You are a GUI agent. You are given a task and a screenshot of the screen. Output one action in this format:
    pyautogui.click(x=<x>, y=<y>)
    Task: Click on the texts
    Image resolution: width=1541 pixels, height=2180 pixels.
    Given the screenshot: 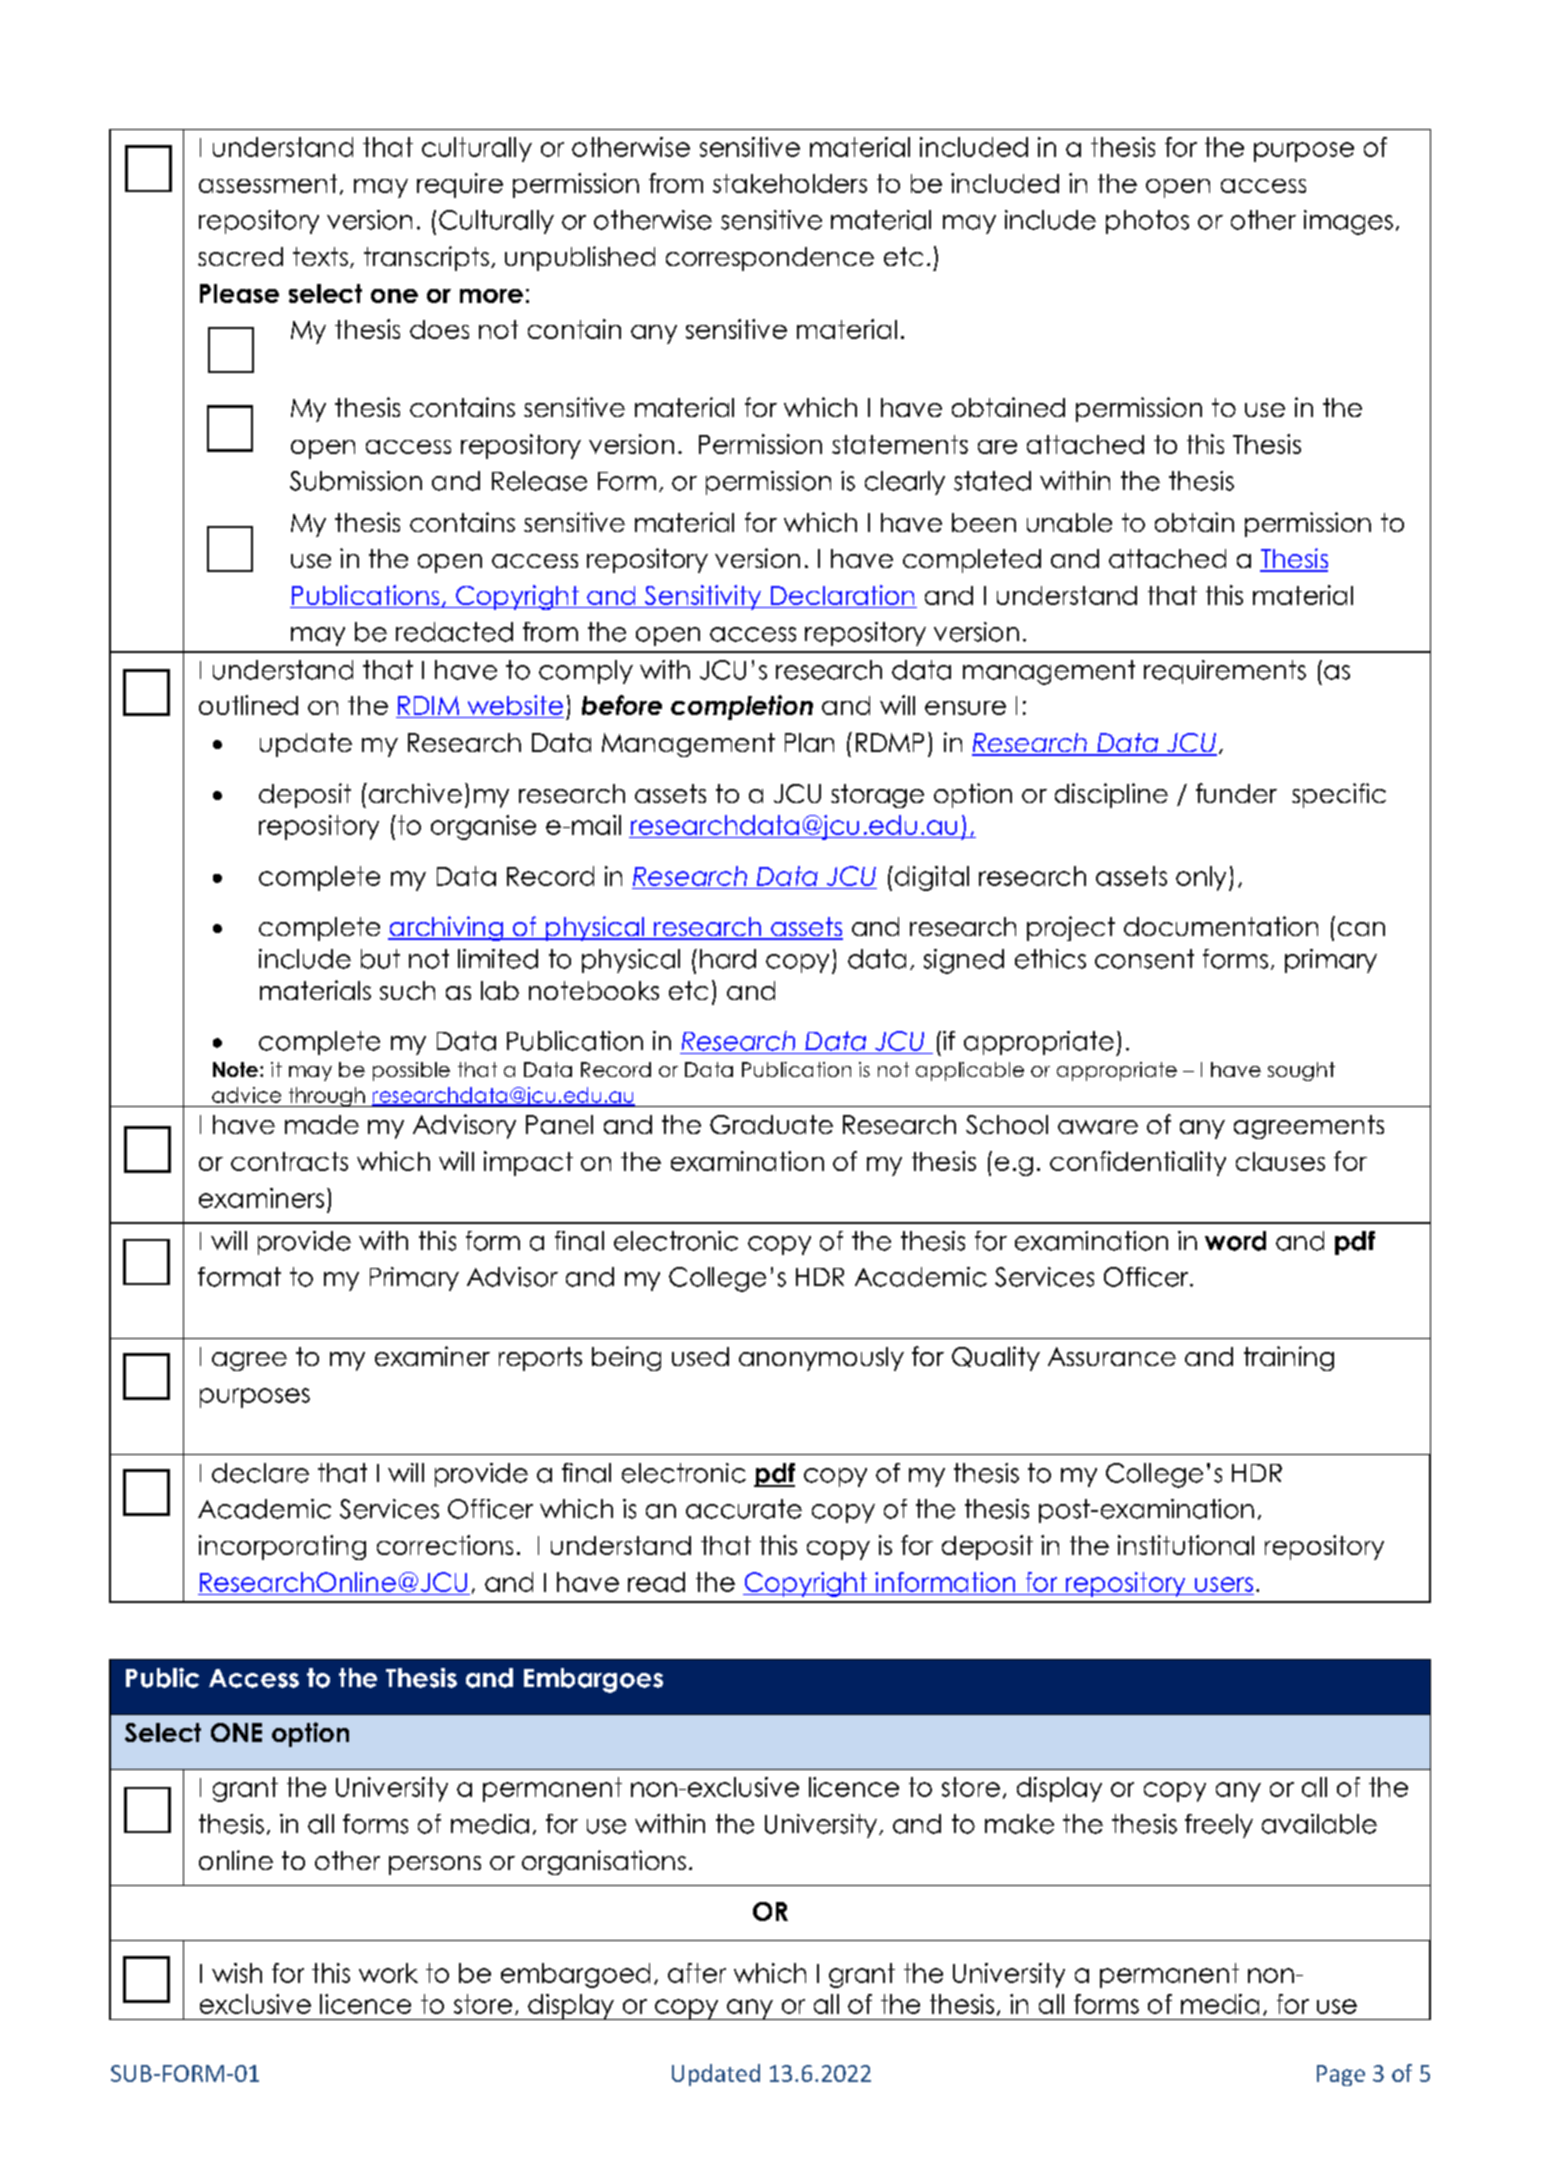 What is the action you would take?
    pyautogui.click(x=320, y=256)
